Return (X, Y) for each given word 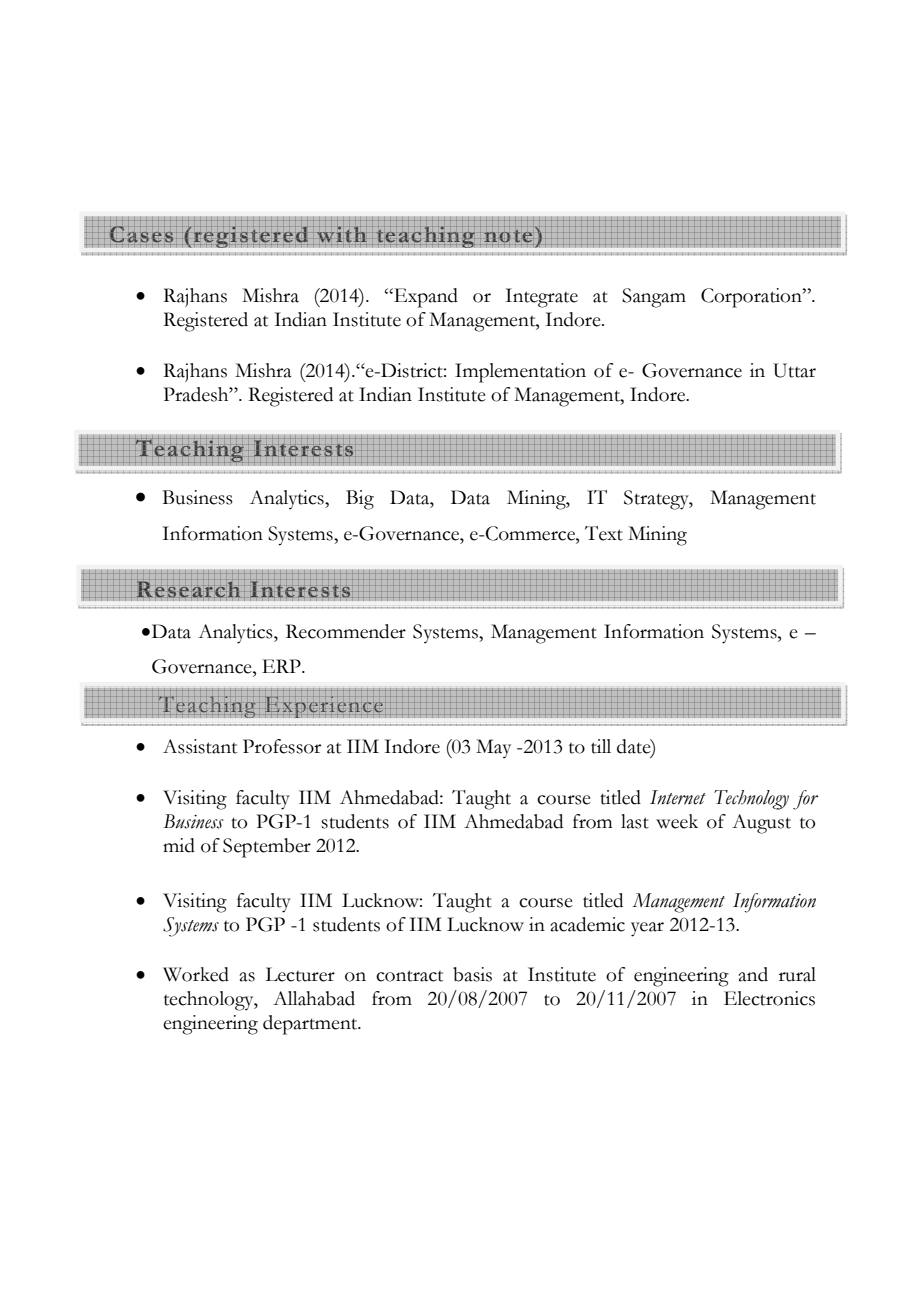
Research (188, 588)
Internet (678, 797)
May (493, 749)
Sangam (654, 298)
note (509, 237)
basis (472, 974)
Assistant (200, 746)
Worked (196, 974)
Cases (141, 235)
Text (604, 533)
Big (360, 500)
